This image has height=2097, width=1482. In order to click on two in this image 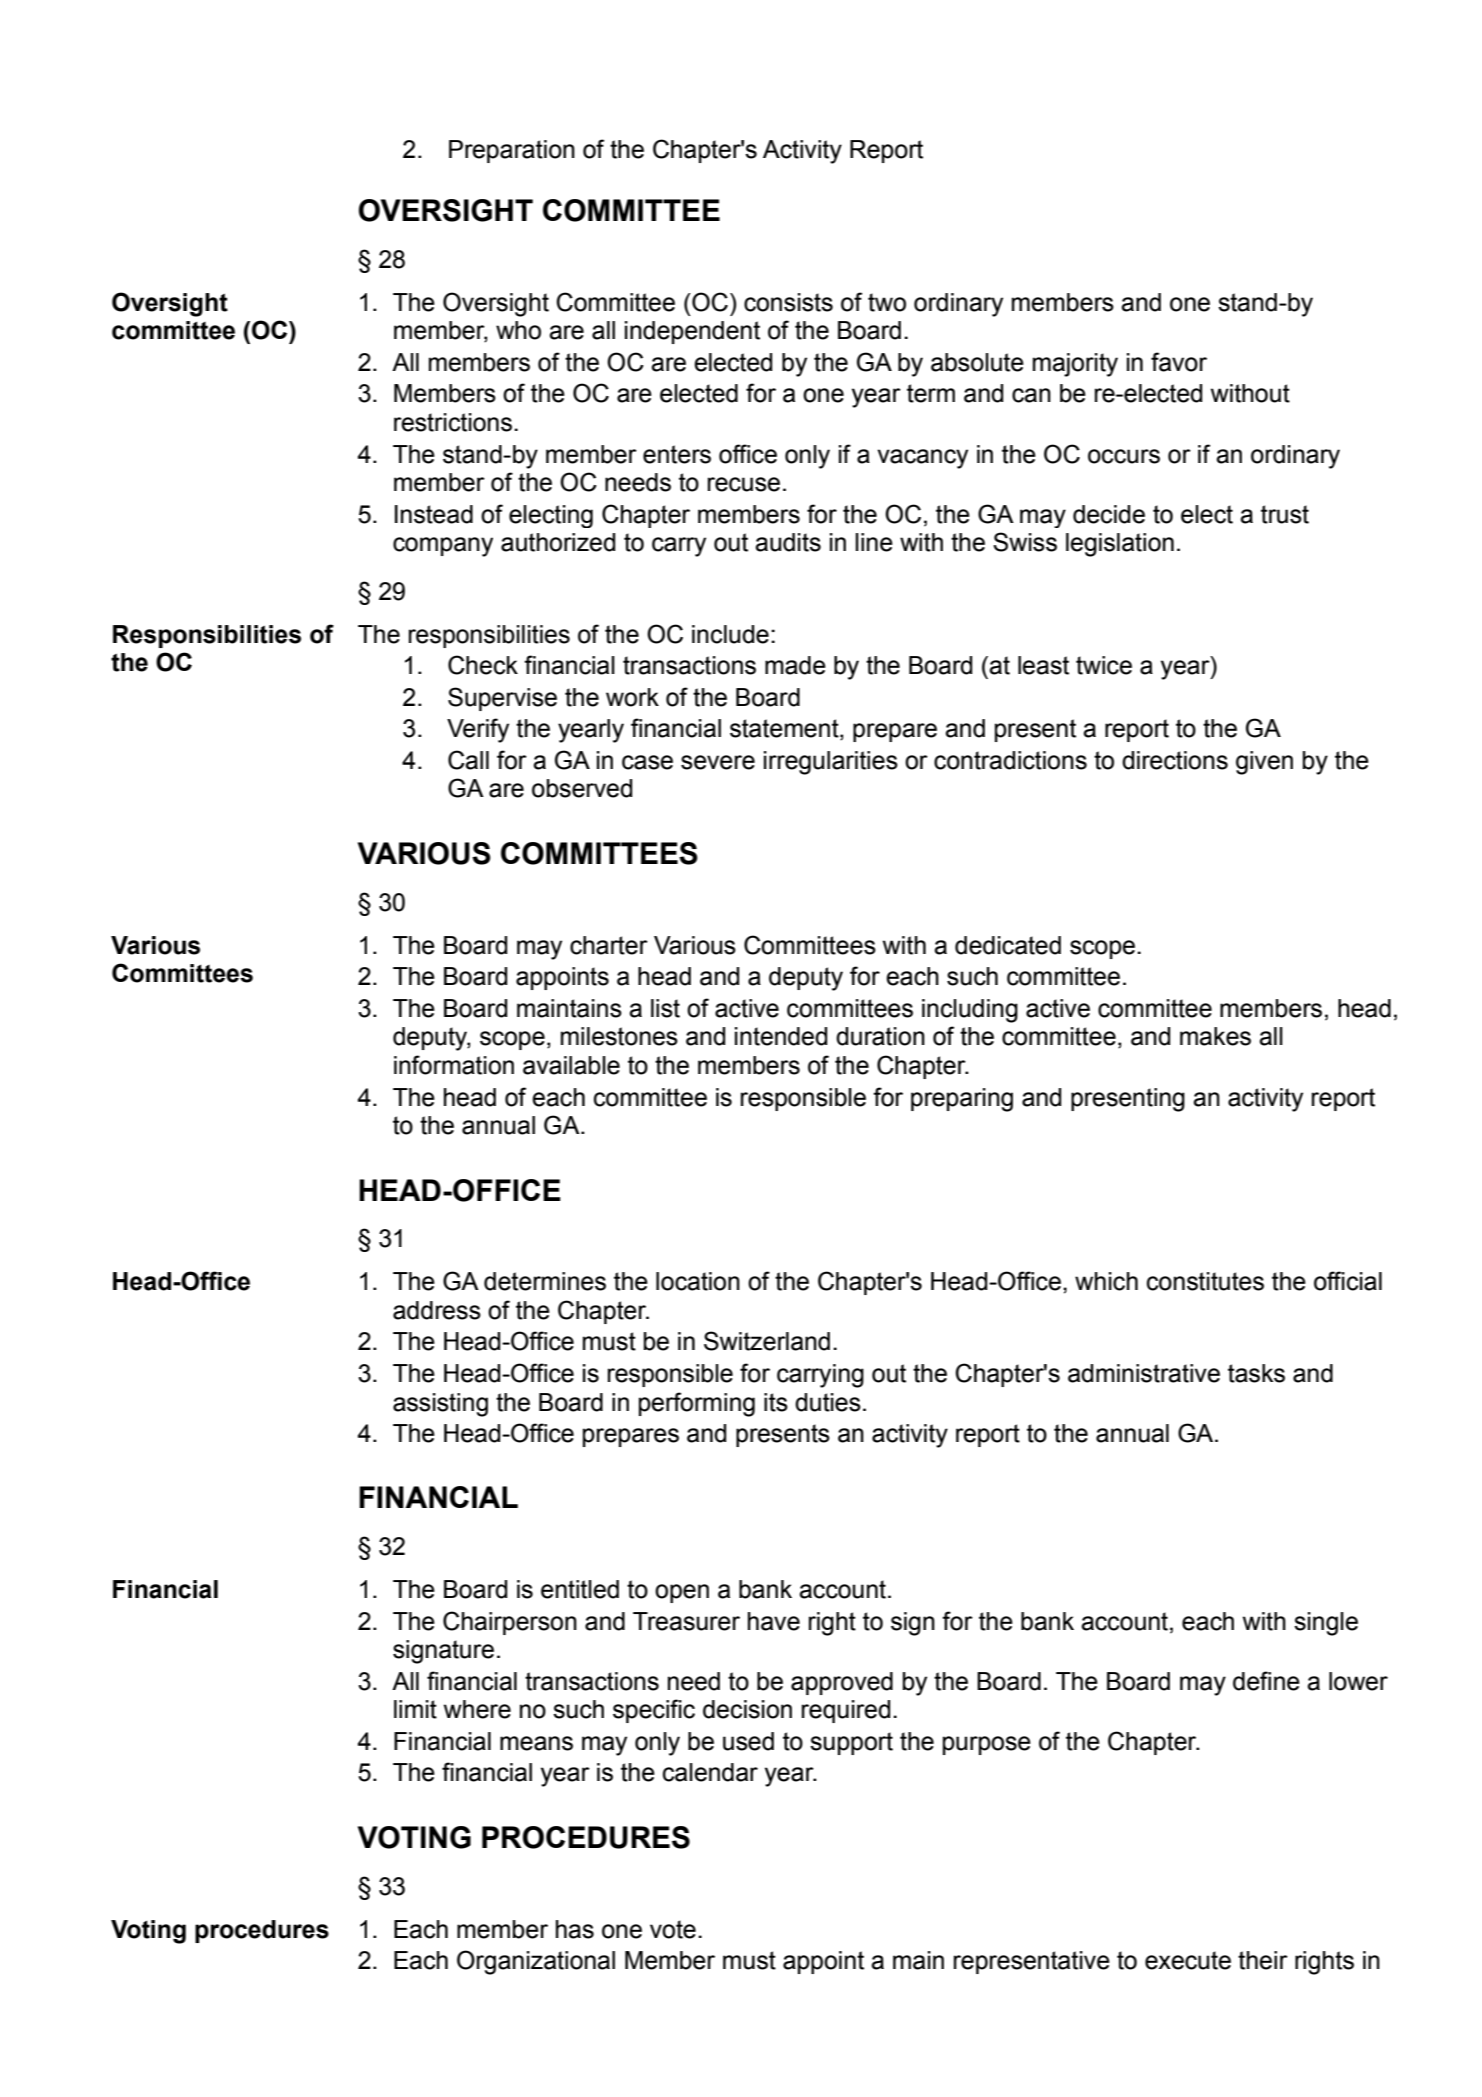, I will do `click(887, 302)`.
